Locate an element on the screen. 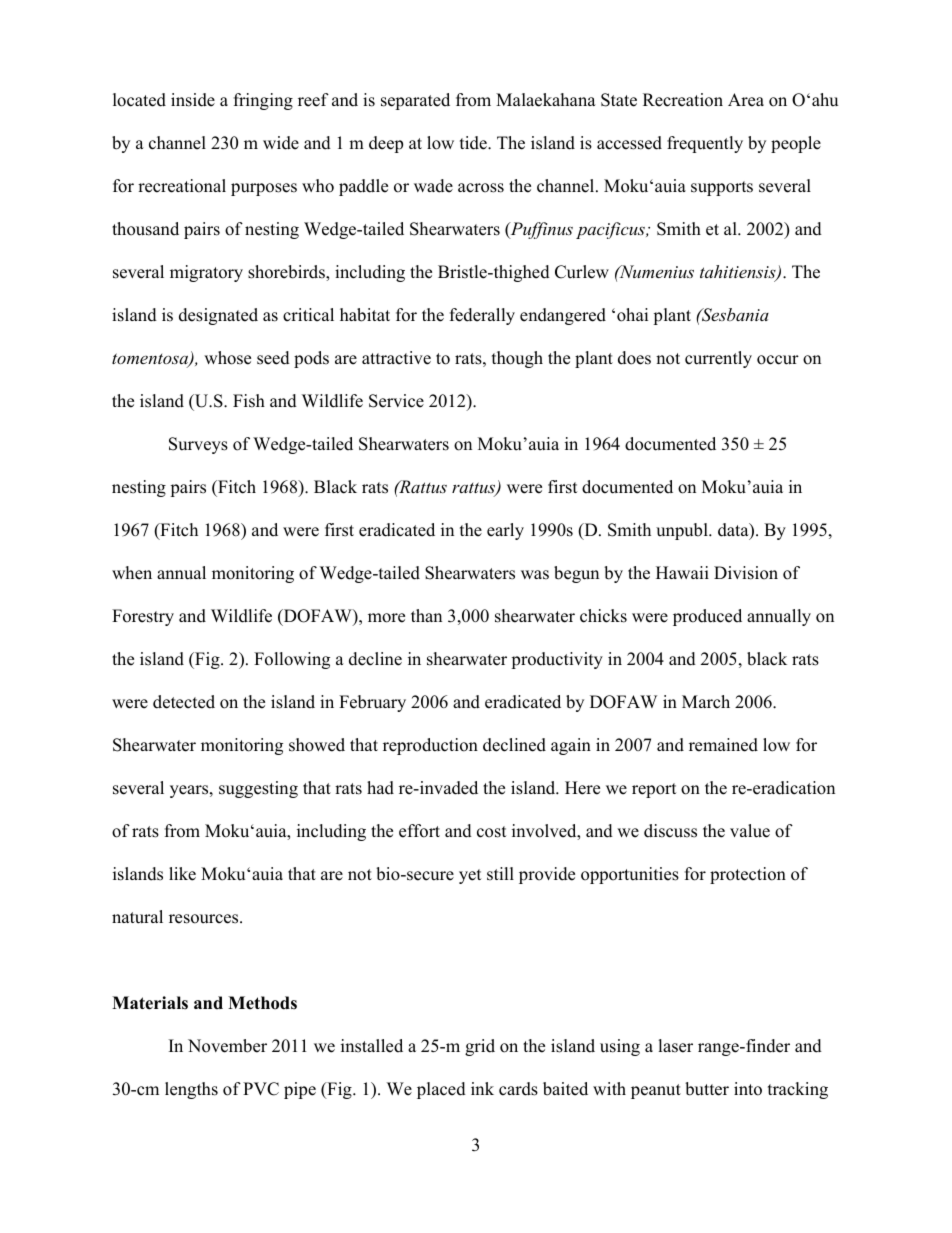  tide is located at coordinates (474, 143).
